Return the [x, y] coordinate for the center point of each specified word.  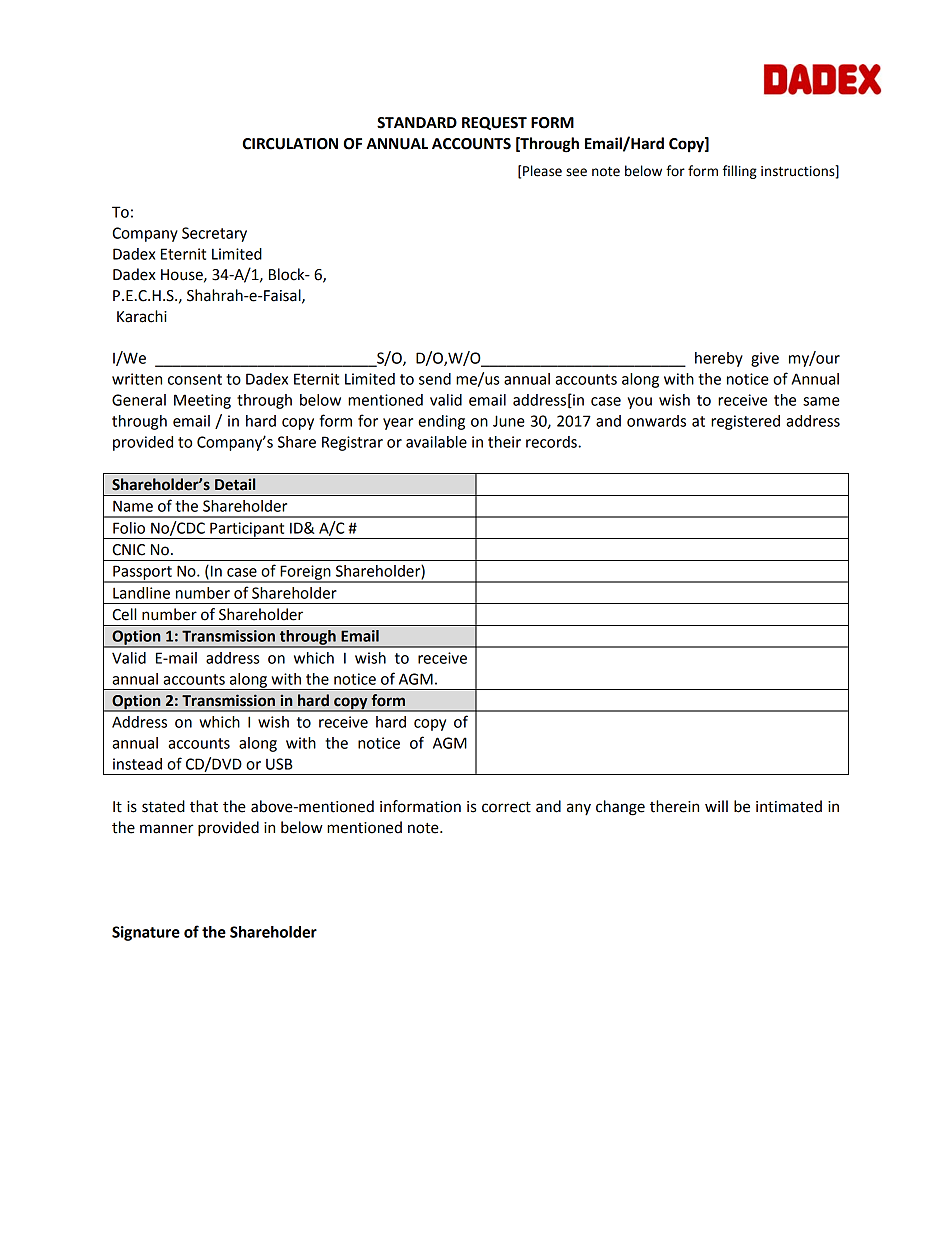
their [504, 442]
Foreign [305, 573]
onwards [656, 421]
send [435, 379]
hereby [719, 359]
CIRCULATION [290, 144]
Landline [141, 593]
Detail [235, 484]
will [716, 806]
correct [506, 807]
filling [740, 172]
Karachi [142, 316]
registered [745, 422]
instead [137, 764]
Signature [146, 933]
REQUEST [494, 123]
